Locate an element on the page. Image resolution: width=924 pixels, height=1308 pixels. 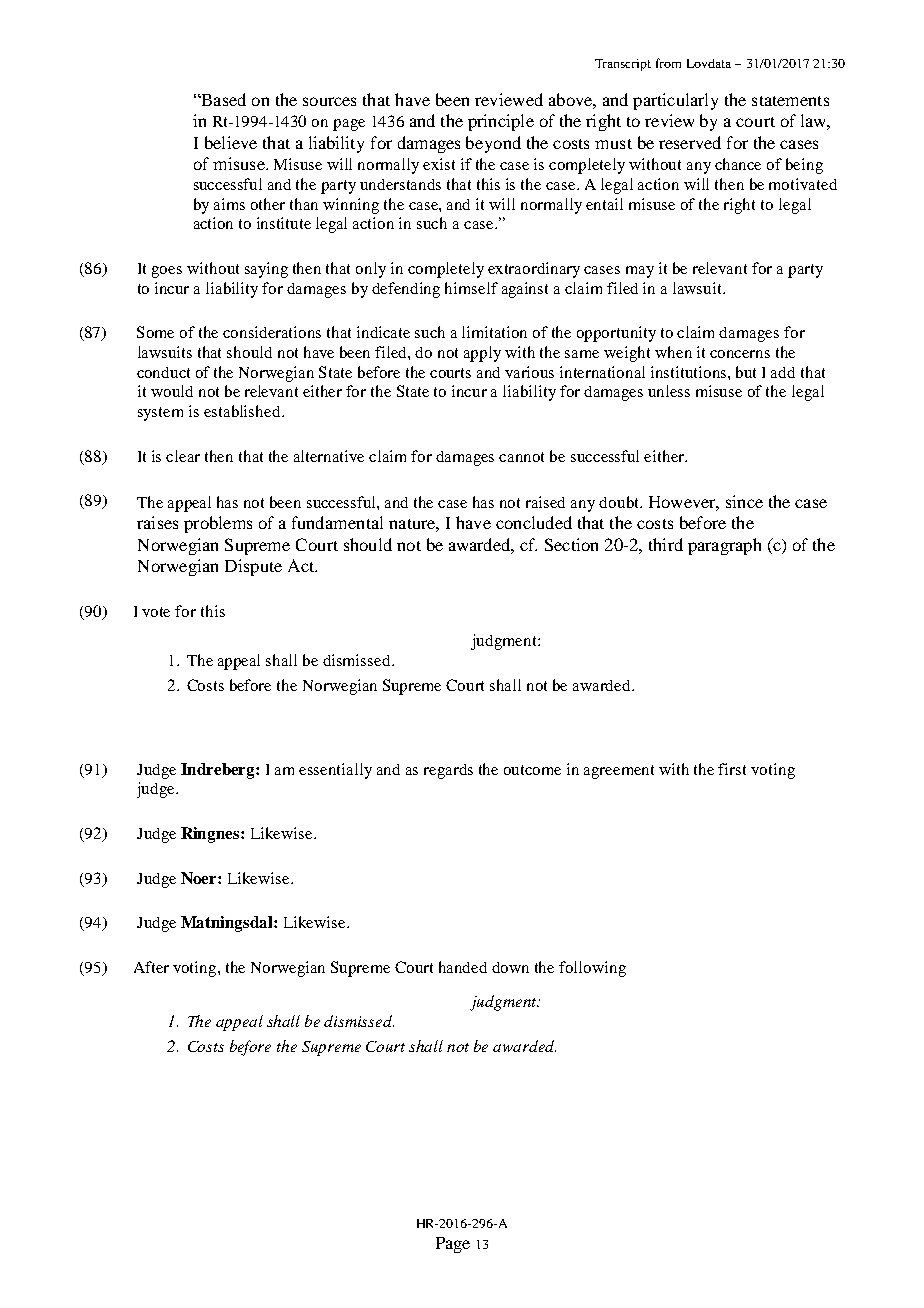
since is located at coordinates (744, 501).
